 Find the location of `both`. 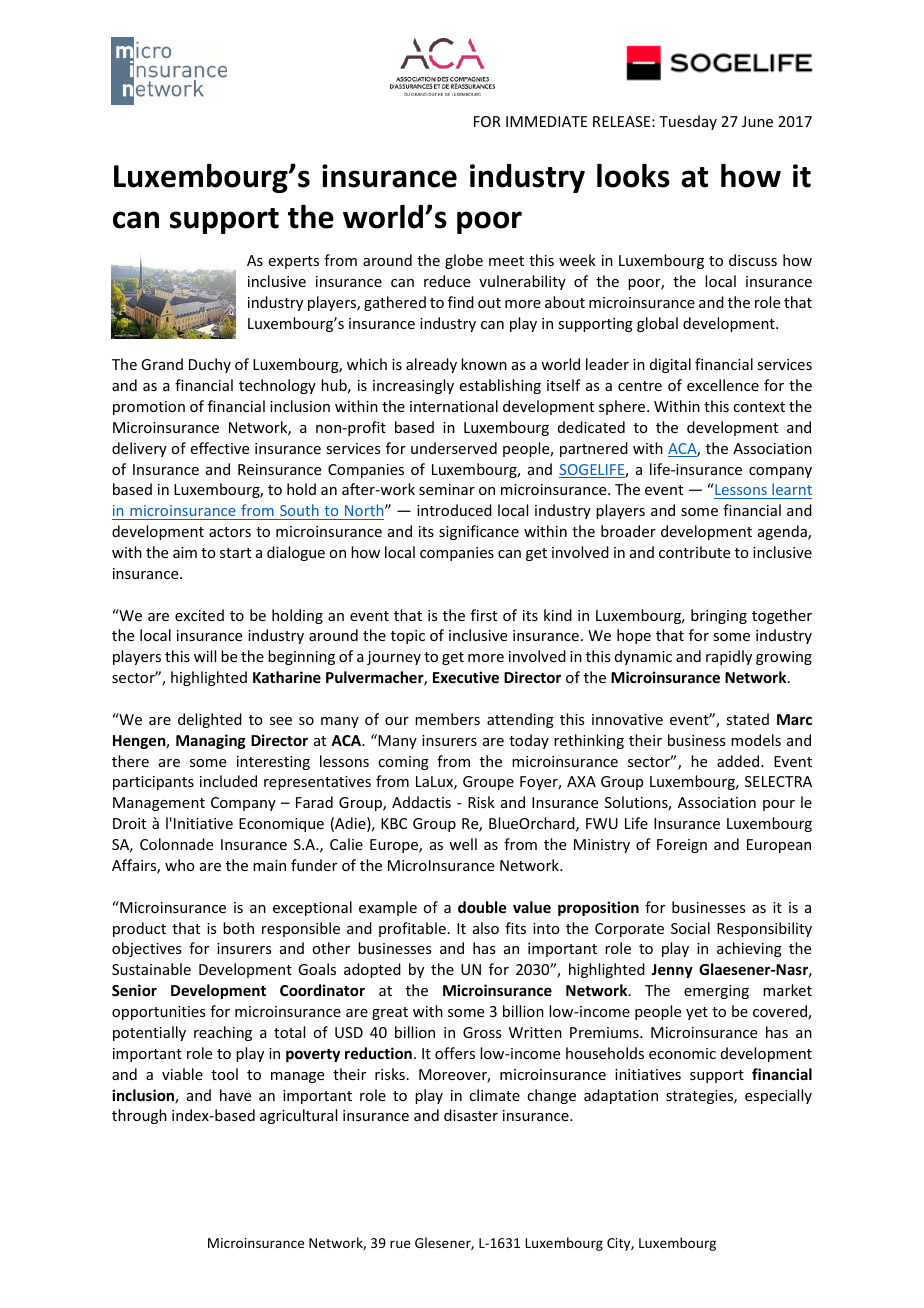

both is located at coordinates (238, 928).
